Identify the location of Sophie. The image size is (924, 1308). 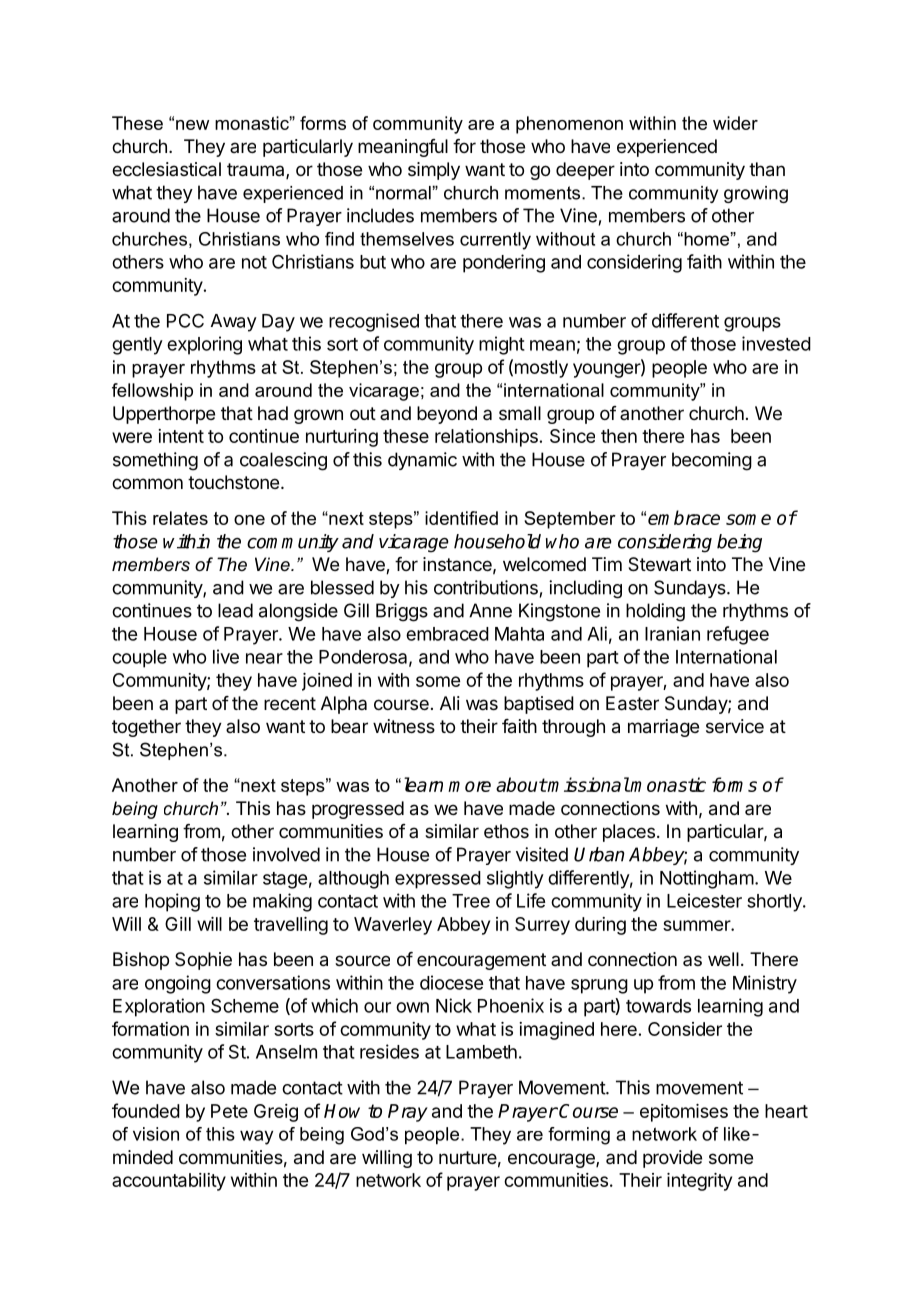
(203, 961).
